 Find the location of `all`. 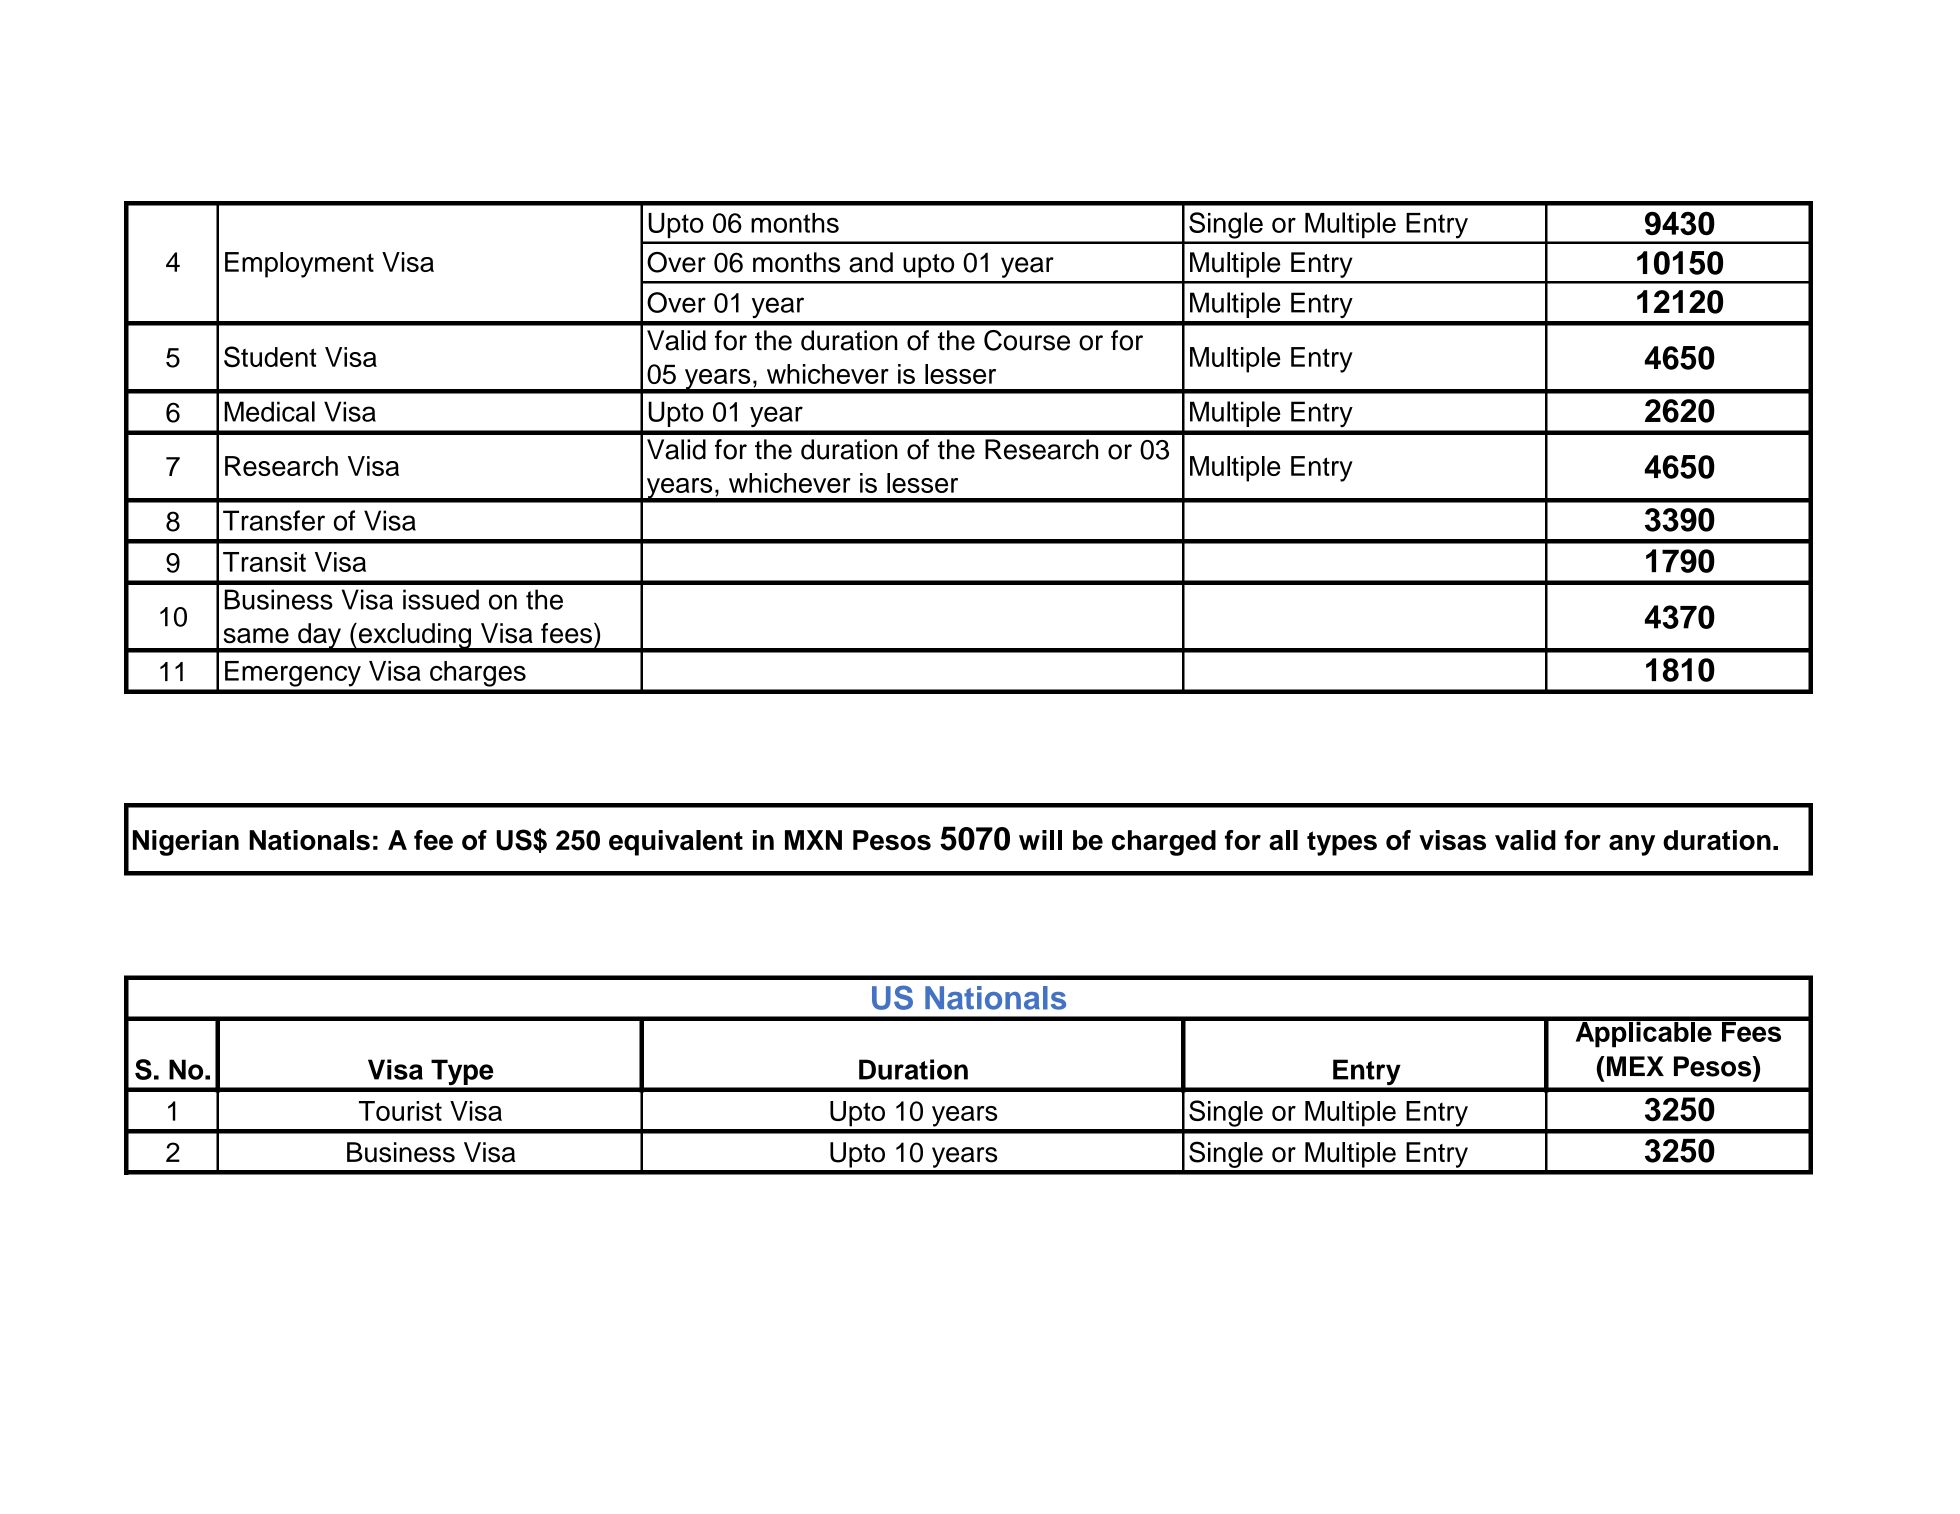

all is located at coordinates (1283, 840).
